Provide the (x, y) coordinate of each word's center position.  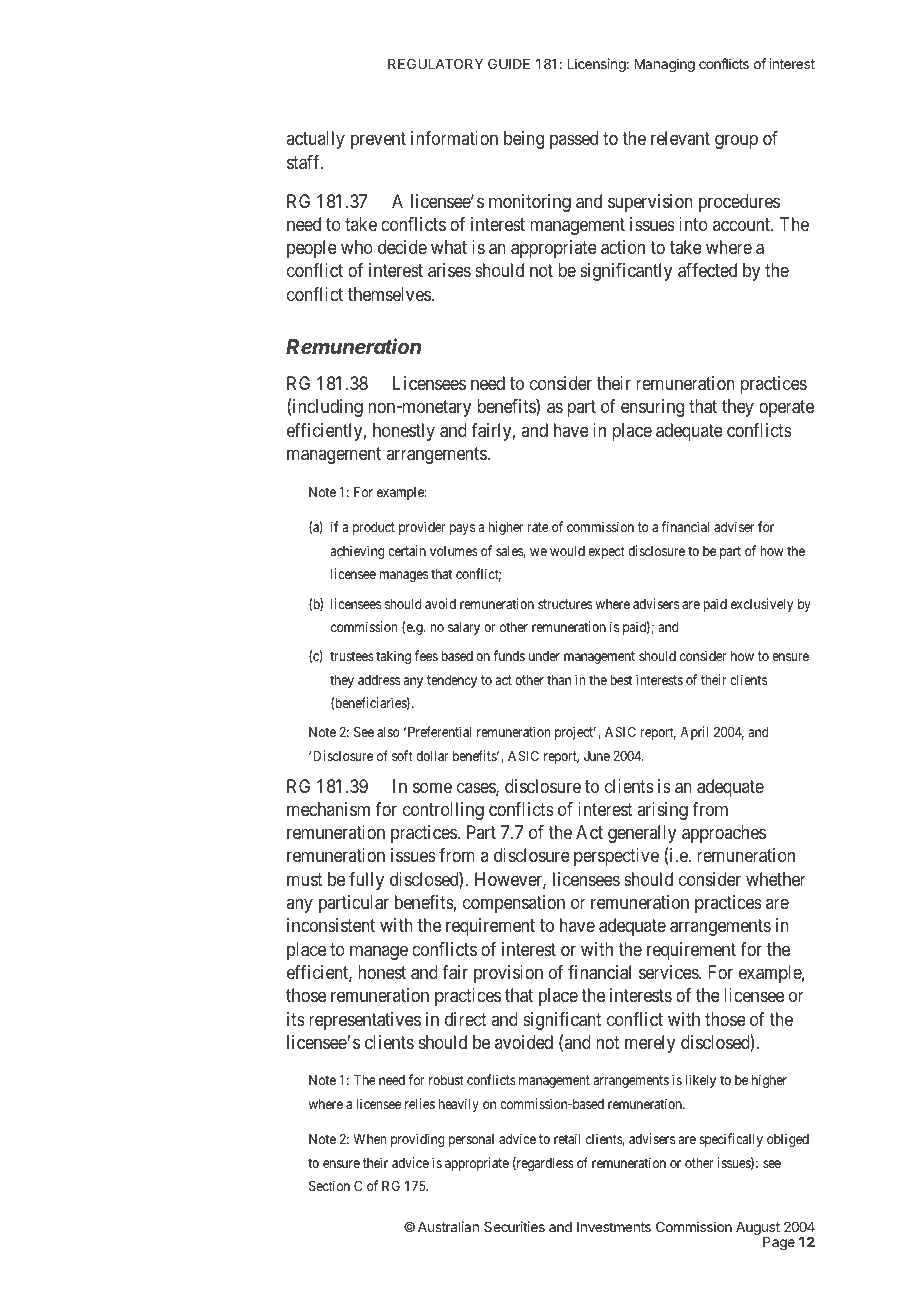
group (736, 142)
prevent (378, 141)
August (758, 1230)
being (524, 140)
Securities (514, 1226)
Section (329, 1185)
